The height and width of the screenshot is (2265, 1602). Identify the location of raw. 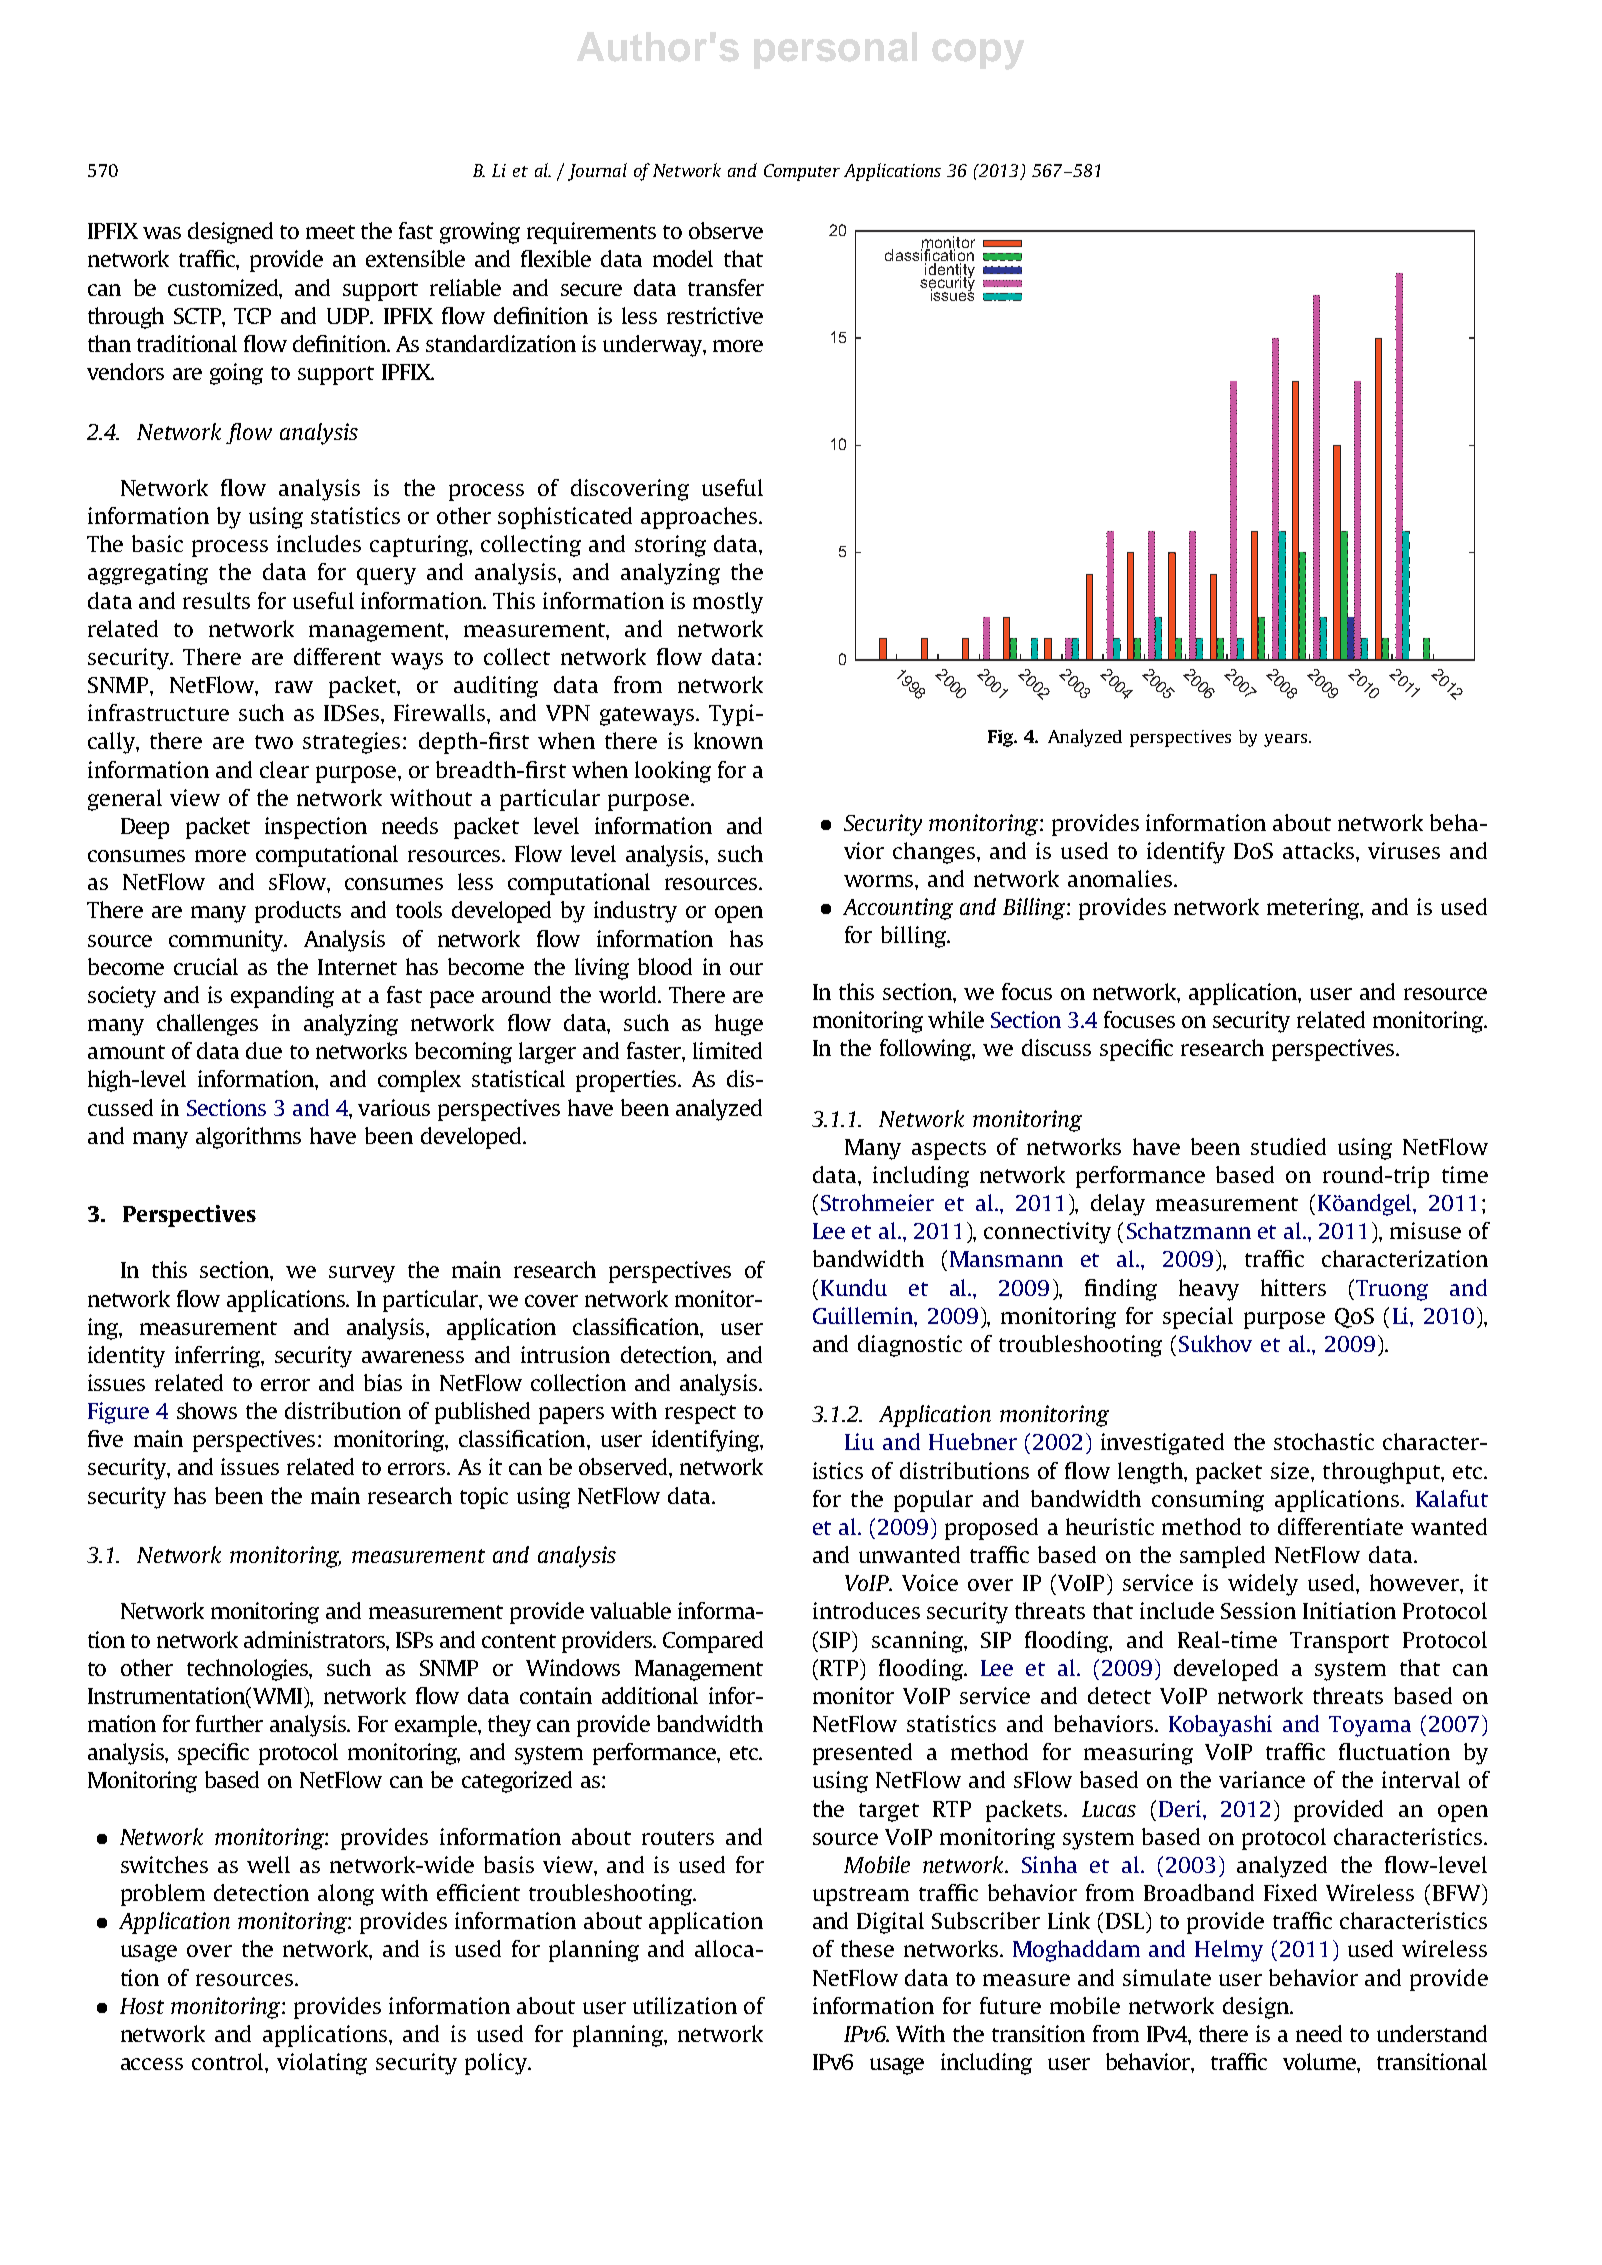
(294, 687).
